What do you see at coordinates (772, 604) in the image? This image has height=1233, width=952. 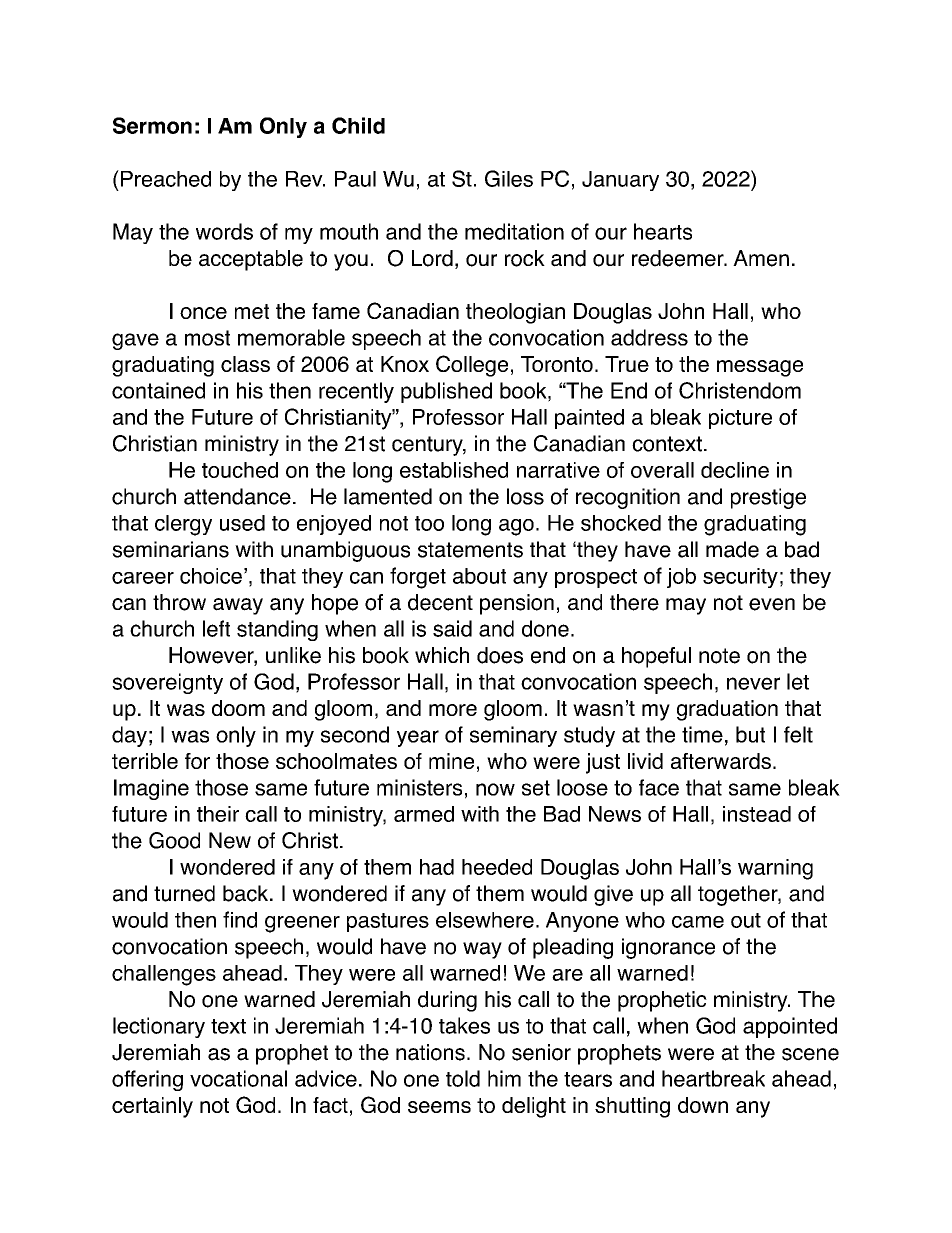 I see `even` at bounding box center [772, 604].
